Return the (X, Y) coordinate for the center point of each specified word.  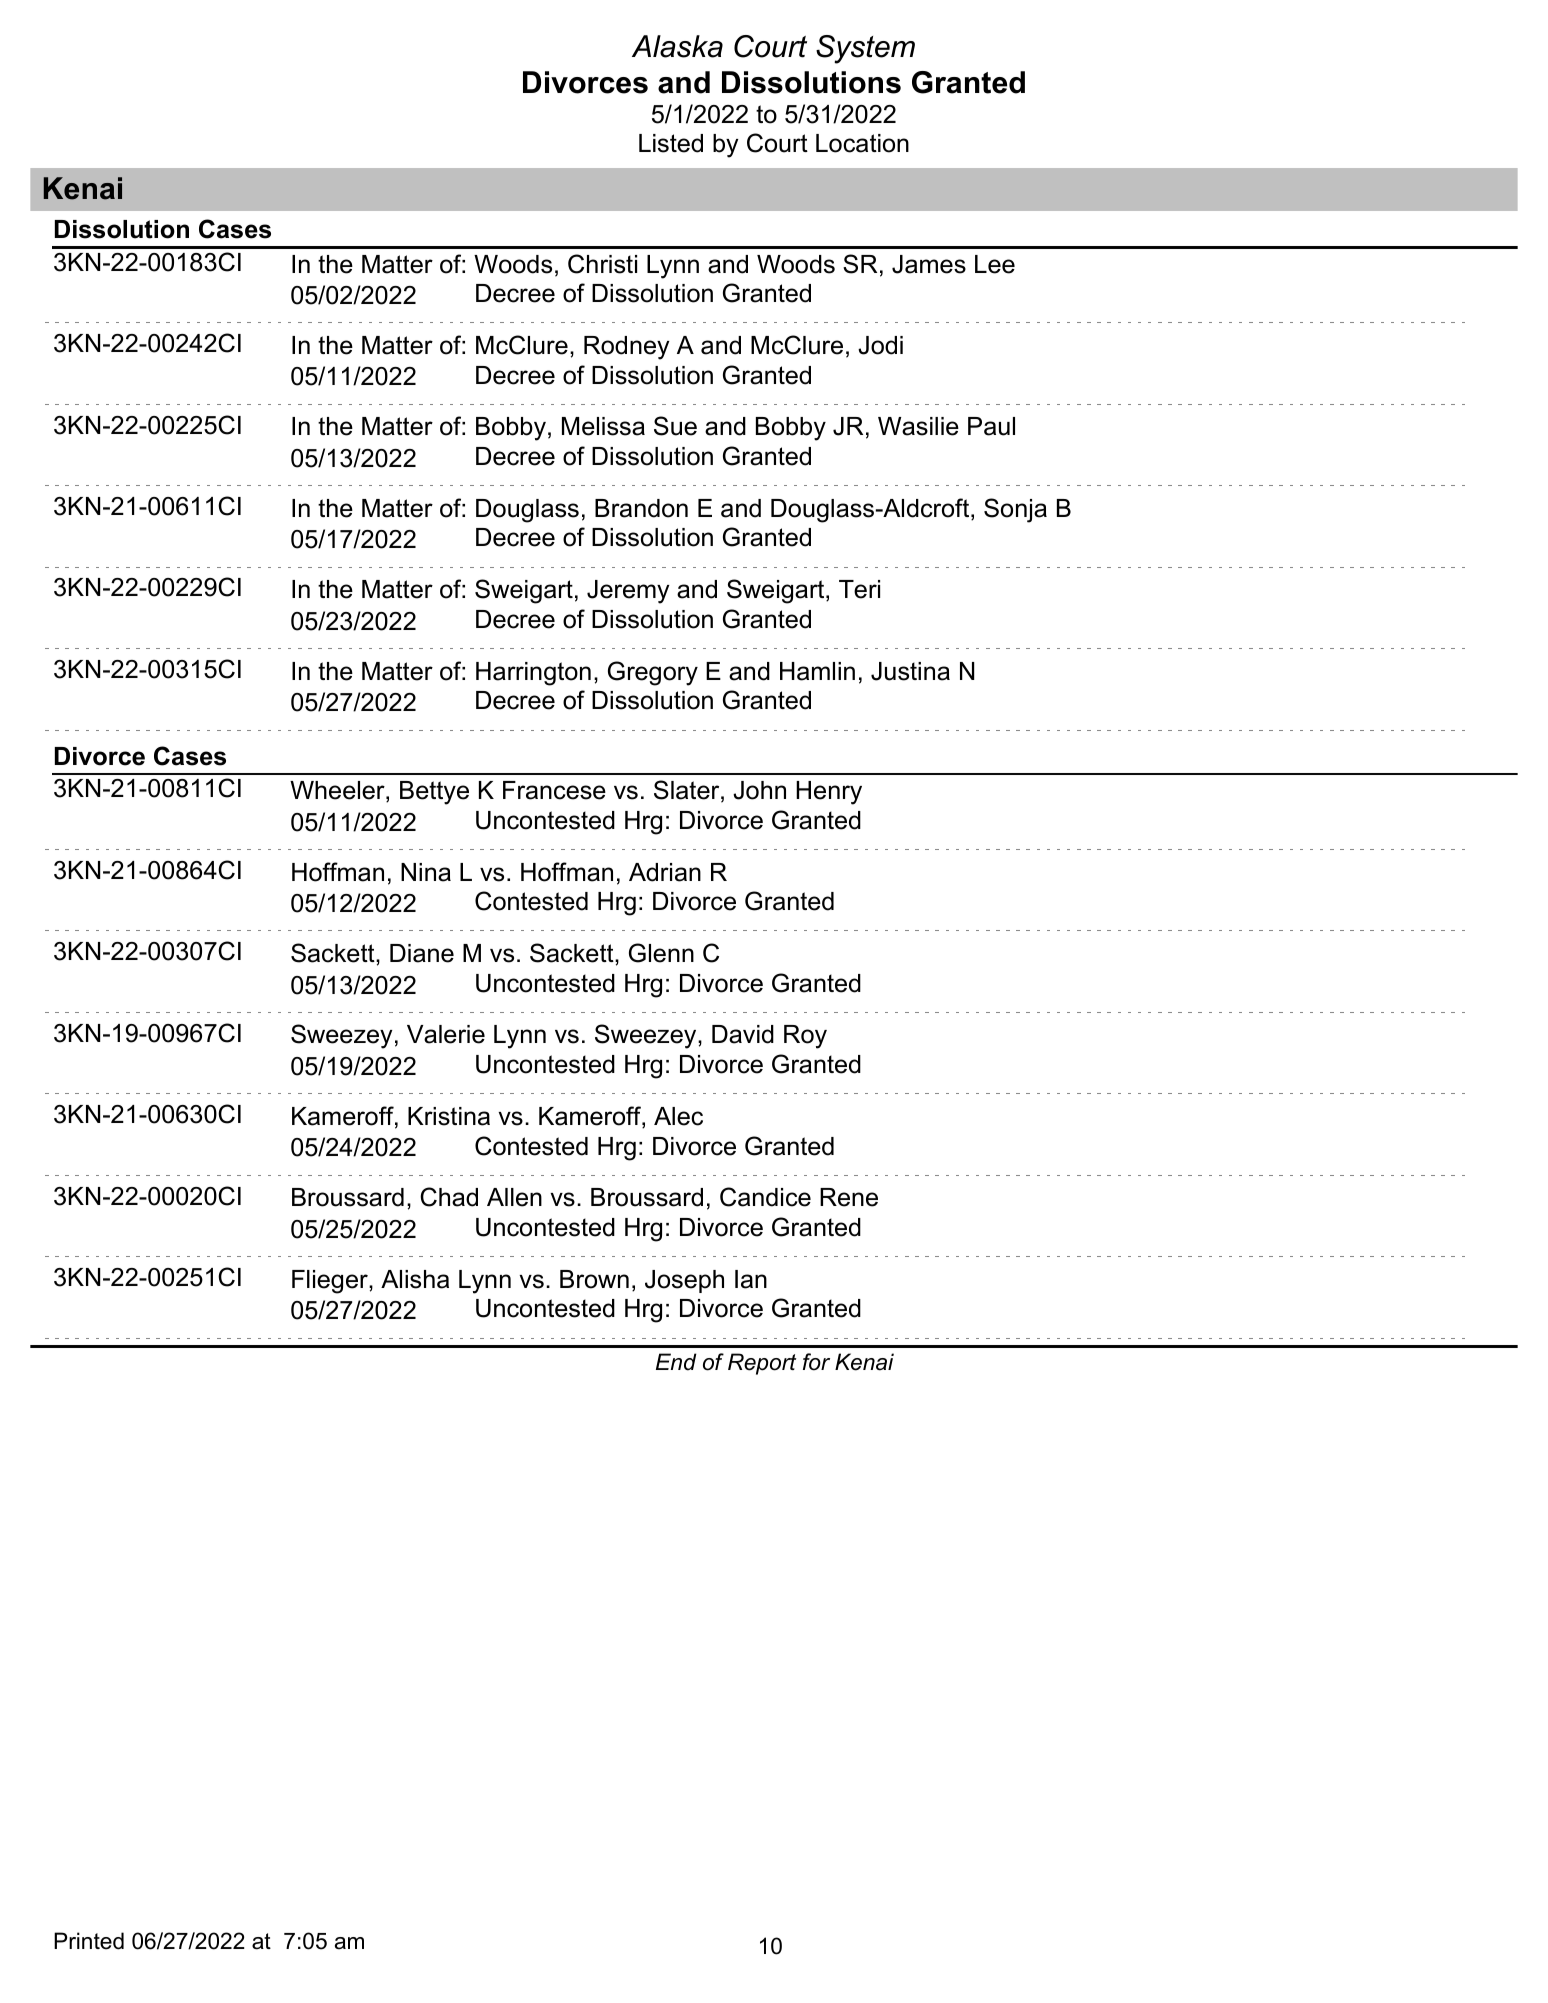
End (676, 1362)
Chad (449, 1197)
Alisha (415, 1279)
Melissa (603, 426)
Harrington (533, 674)
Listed (671, 143)
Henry (829, 793)
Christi (602, 264)
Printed (89, 1941)
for (816, 1362)
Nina (426, 872)
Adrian (665, 872)
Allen (514, 1197)
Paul (991, 426)
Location (862, 143)
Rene (849, 1197)
